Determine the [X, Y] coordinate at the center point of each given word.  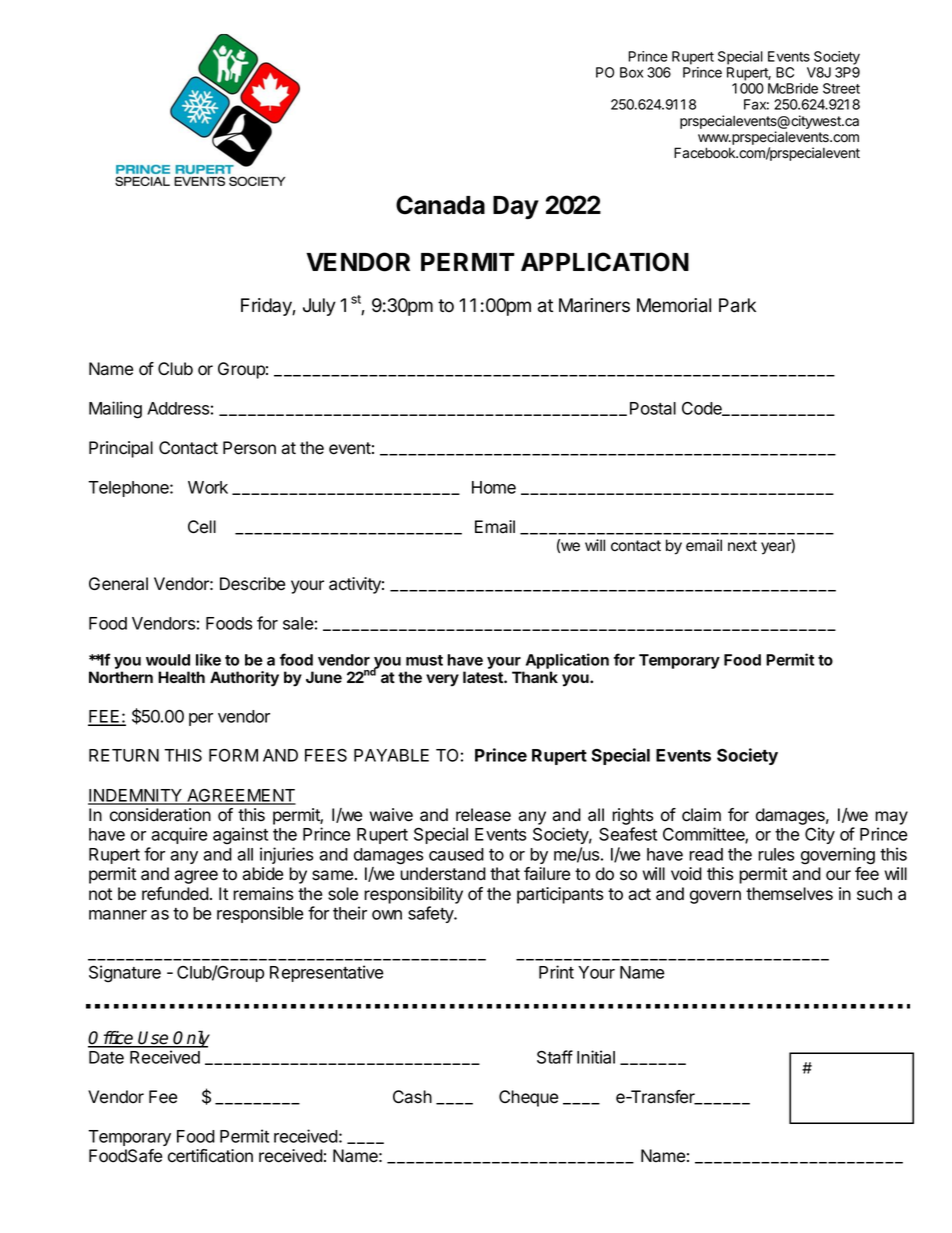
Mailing [115, 410]
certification [210, 1156]
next [742, 546]
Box [631, 72]
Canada [440, 205]
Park [737, 305]
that [505, 874]
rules [776, 854]
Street [841, 88]
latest [484, 677]
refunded [175, 894]
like [208, 659]
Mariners [594, 305]
